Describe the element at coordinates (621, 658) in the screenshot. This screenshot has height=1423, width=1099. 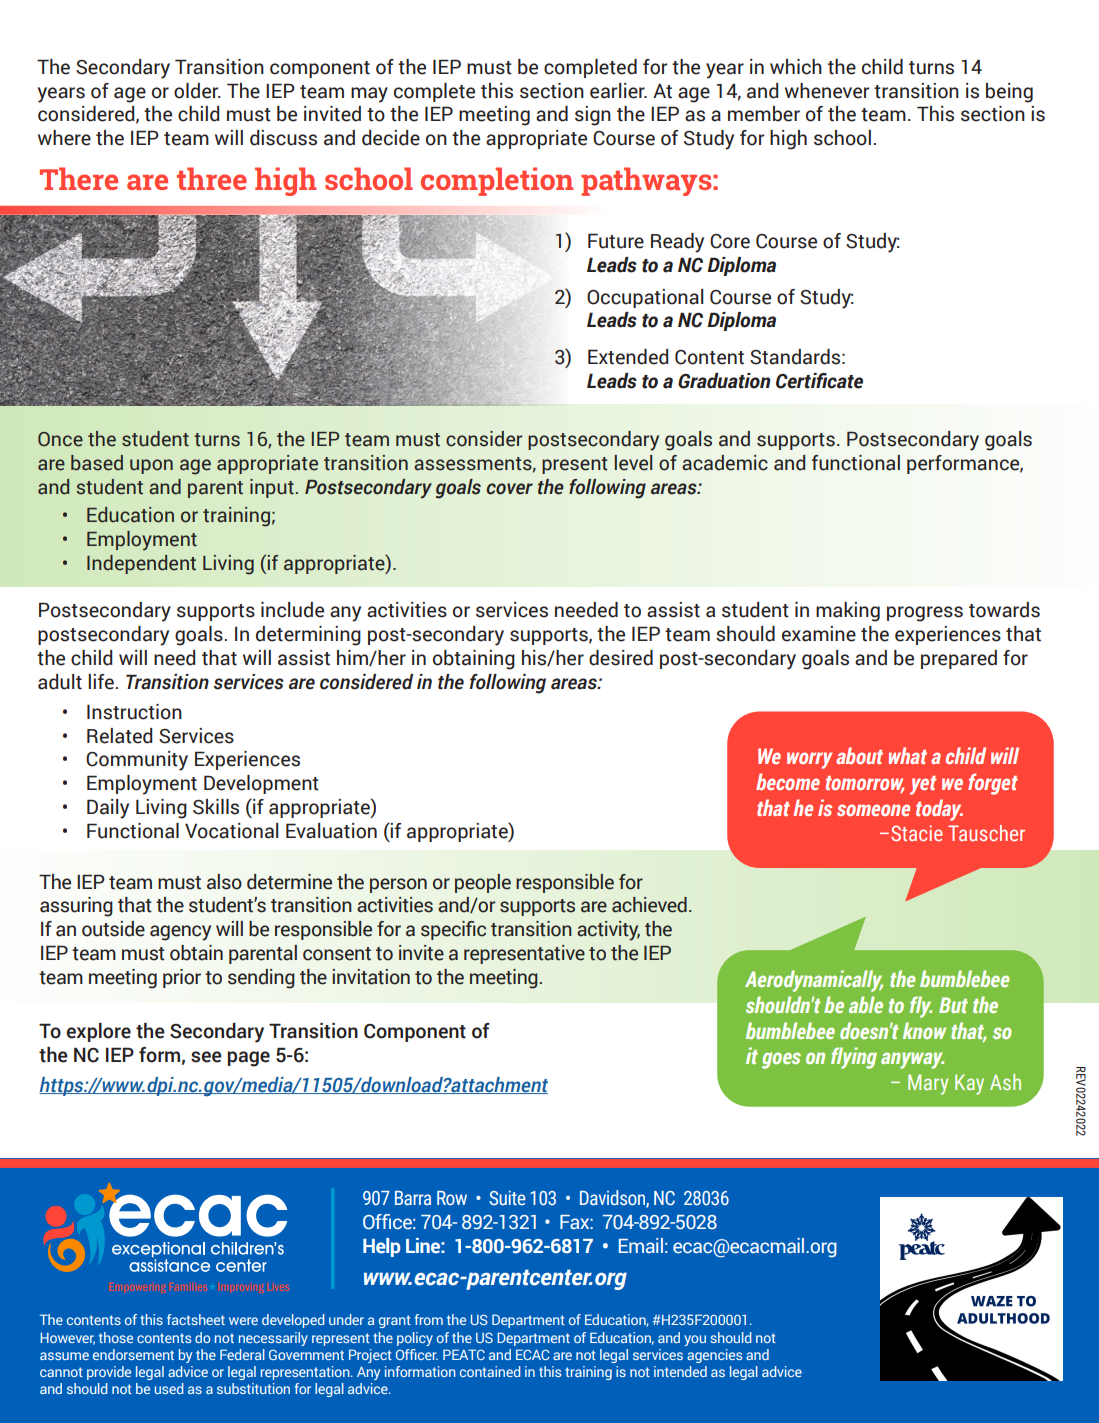
I see `desired` at that location.
